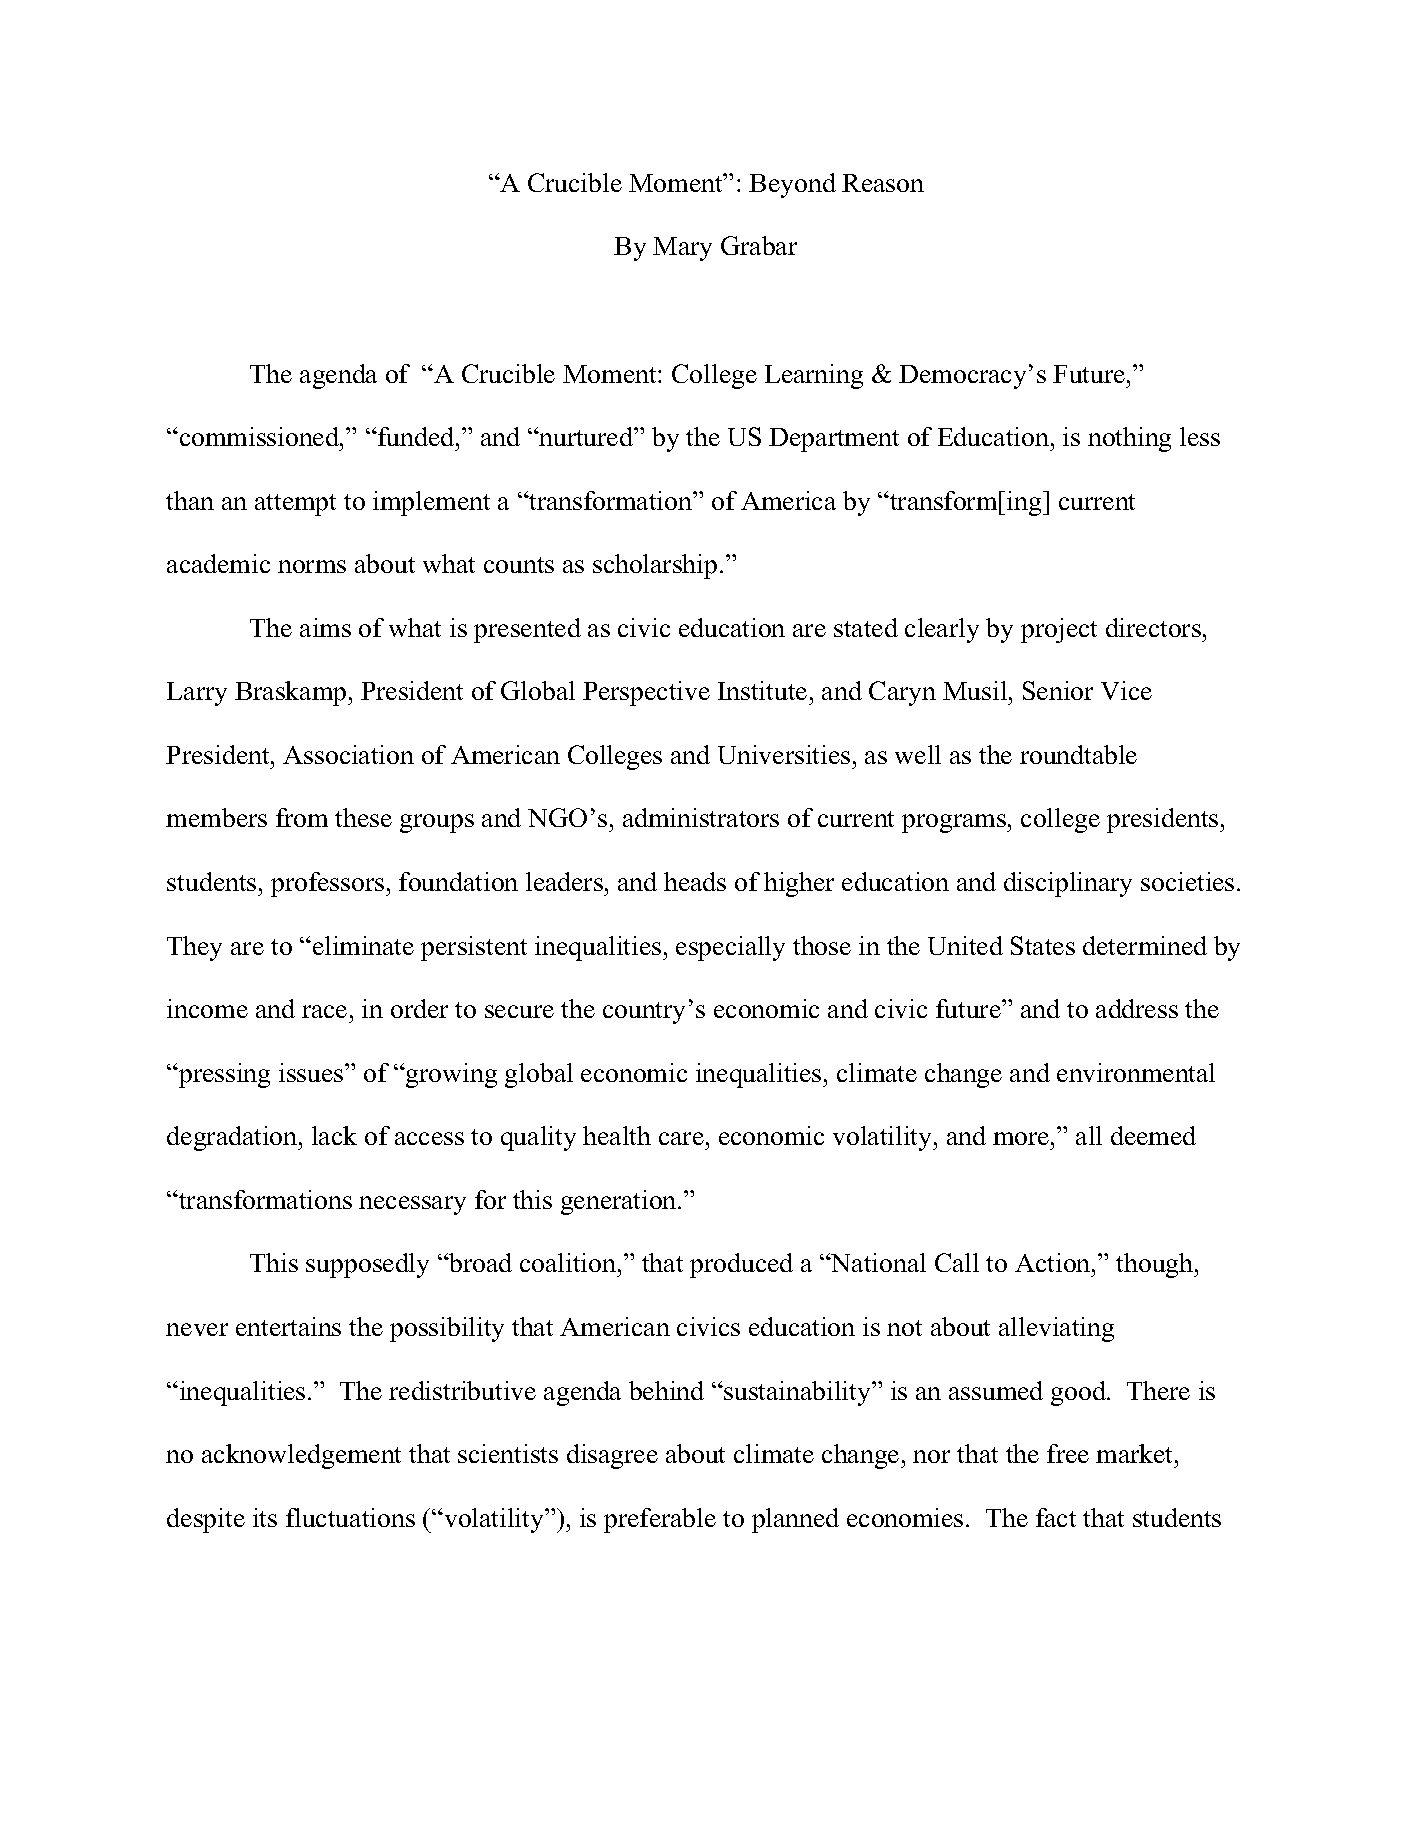 The width and height of the screenshot is (1410, 1824). I want to click on Mary, so click(682, 249).
